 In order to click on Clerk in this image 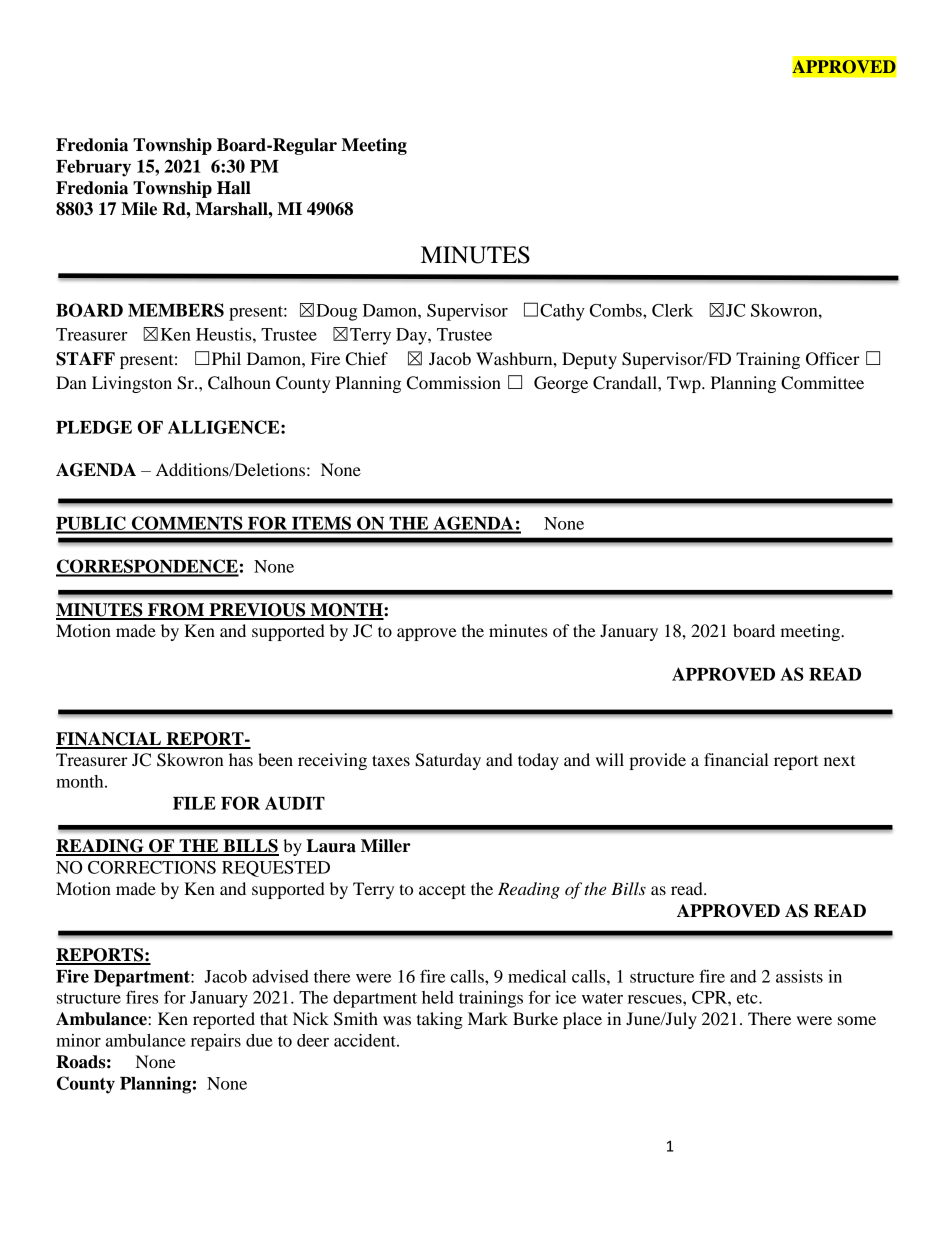, I will do `click(672, 310)`.
